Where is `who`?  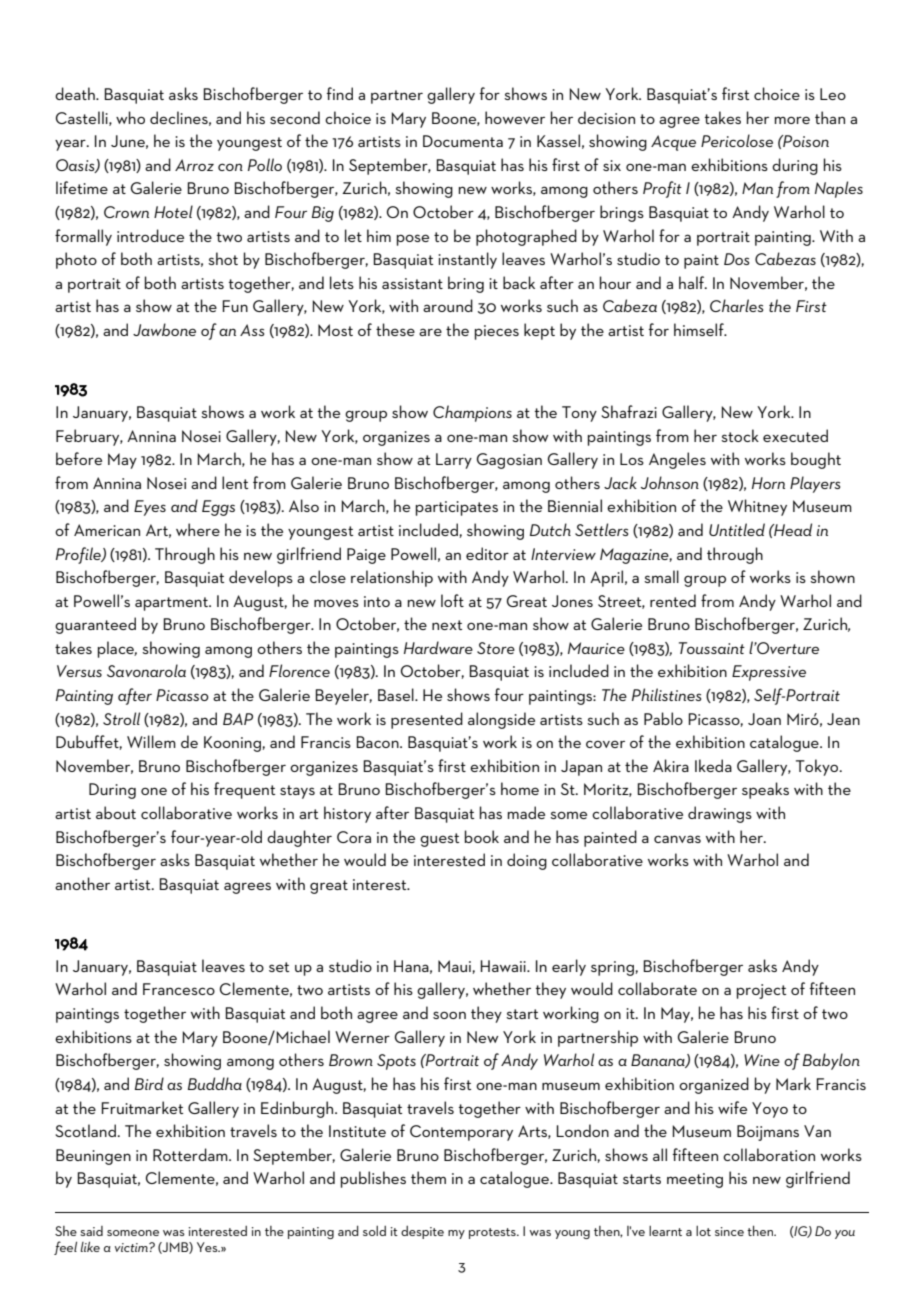
who is located at coordinates (130, 117).
